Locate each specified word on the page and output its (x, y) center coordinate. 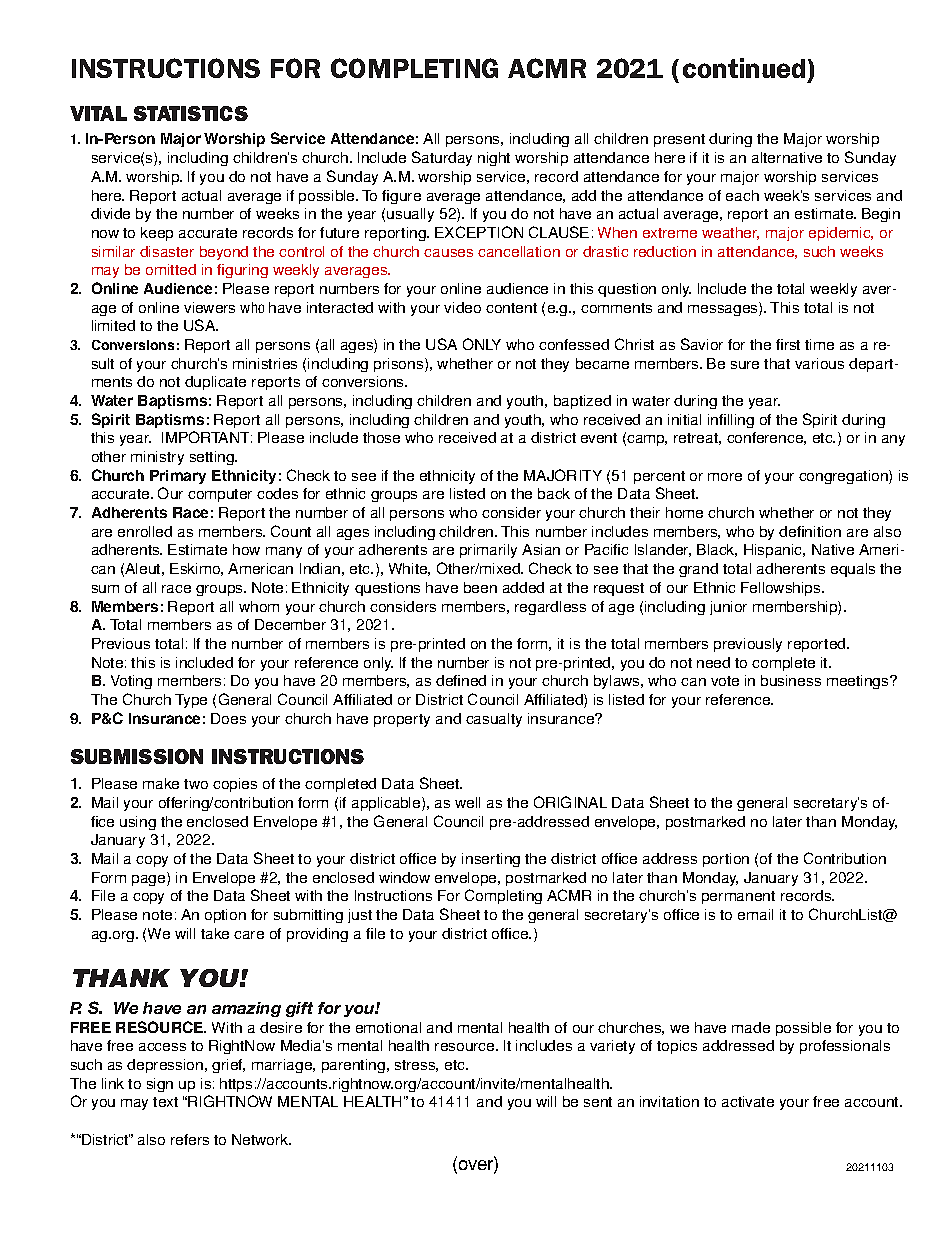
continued (744, 68)
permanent (738, 897)
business (791, 680)
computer (220, 495)
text (165, 1102)
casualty (494, 720)
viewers (209, 307)
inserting (491, 860)
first (788, 344)
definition (810, 531)
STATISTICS (191, 113)
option (225, 916)
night (494, 159)
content (511, 308)
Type (191, 701)
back (554, 493)
